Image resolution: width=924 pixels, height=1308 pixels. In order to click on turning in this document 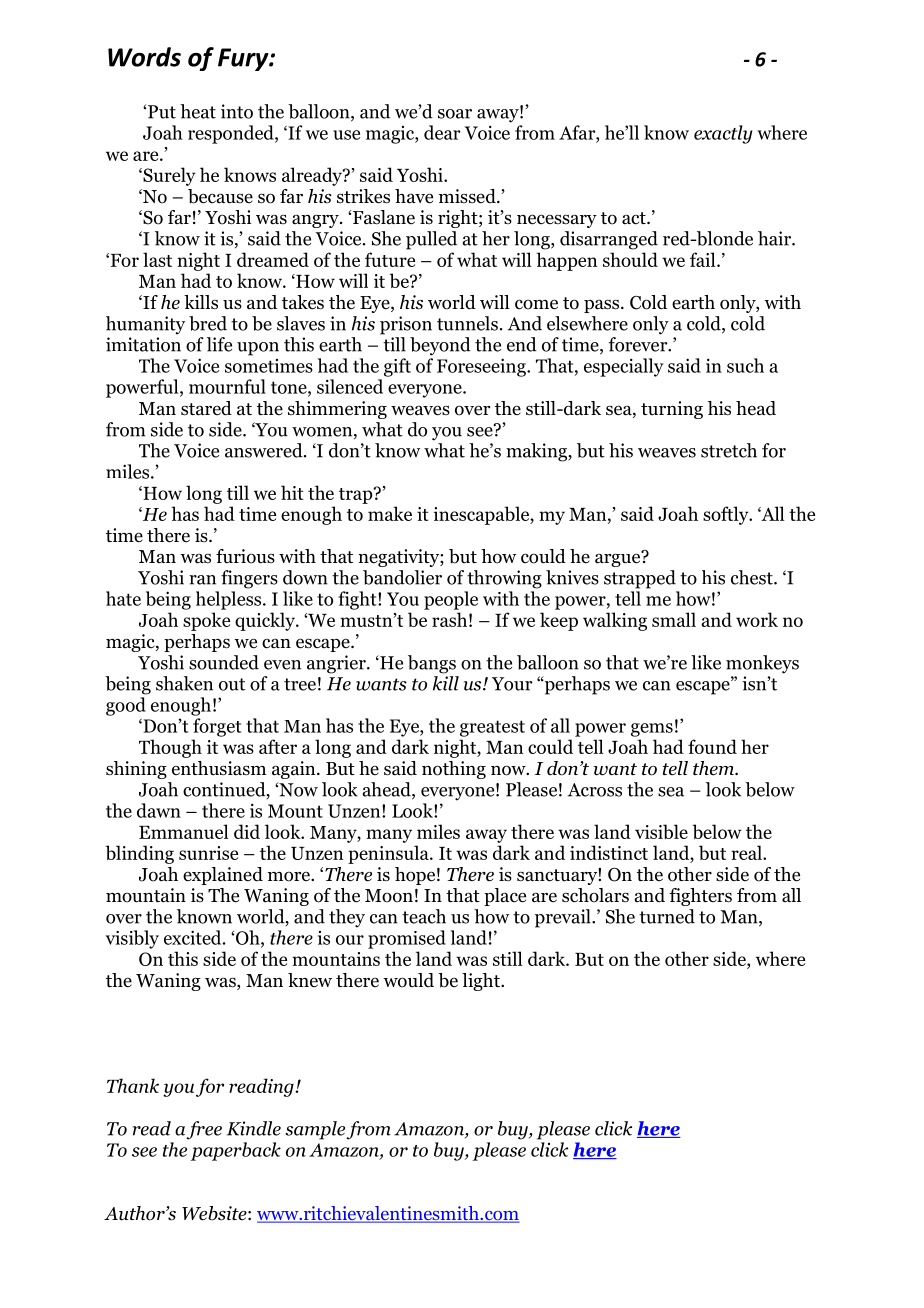, I will do `click(672, 410)`.
